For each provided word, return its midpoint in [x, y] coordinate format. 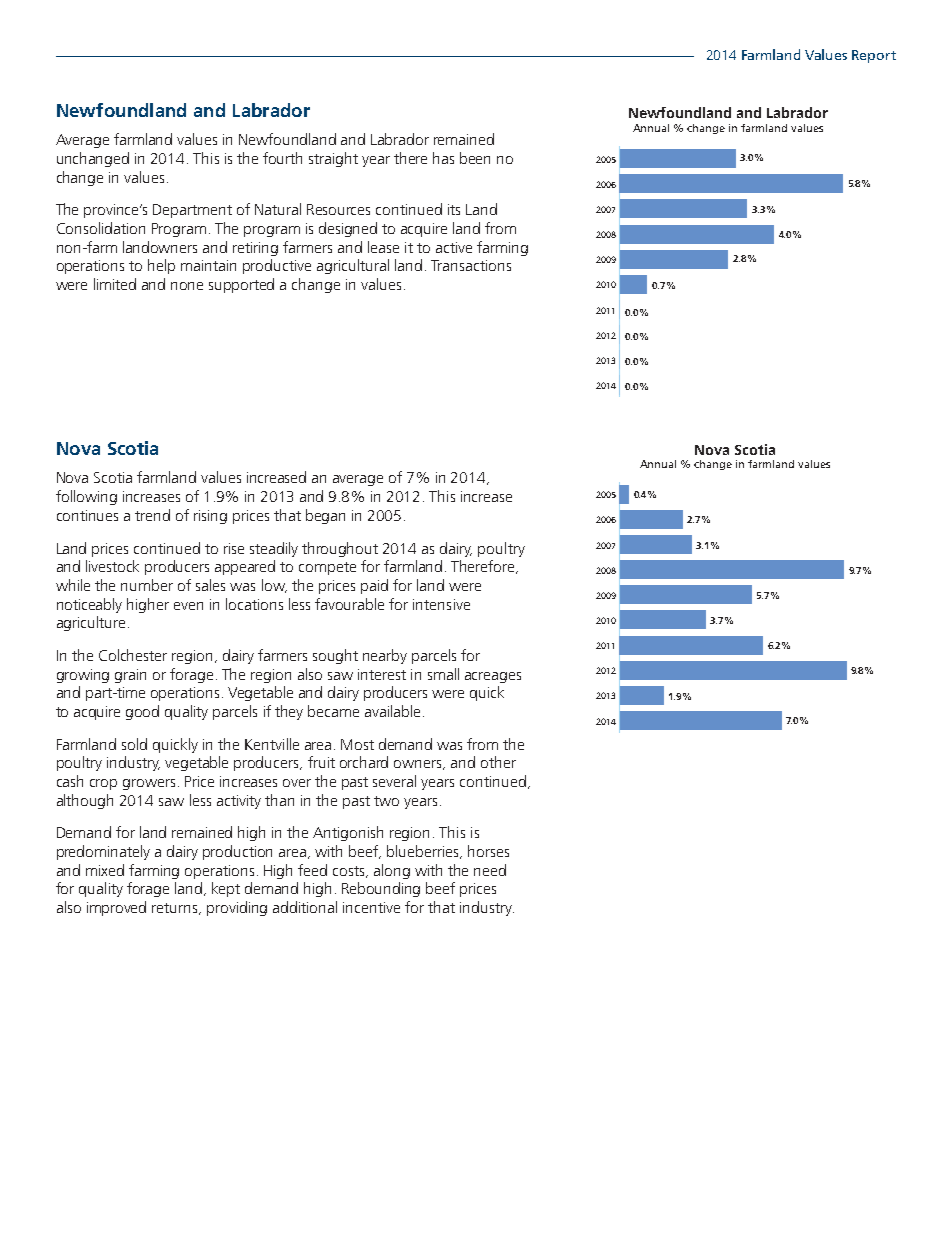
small [443, 674]
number [147, 585]
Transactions [471, 265]
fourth [282, 158]
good [142, 712]
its [454, 209]
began [325, 516]
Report [874, 56]
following [86, 497]
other [498, 762]
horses [488, 851]
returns [176, 909]
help [161, 266]
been [475, 158]
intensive [441, 604]
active [454, 247]
